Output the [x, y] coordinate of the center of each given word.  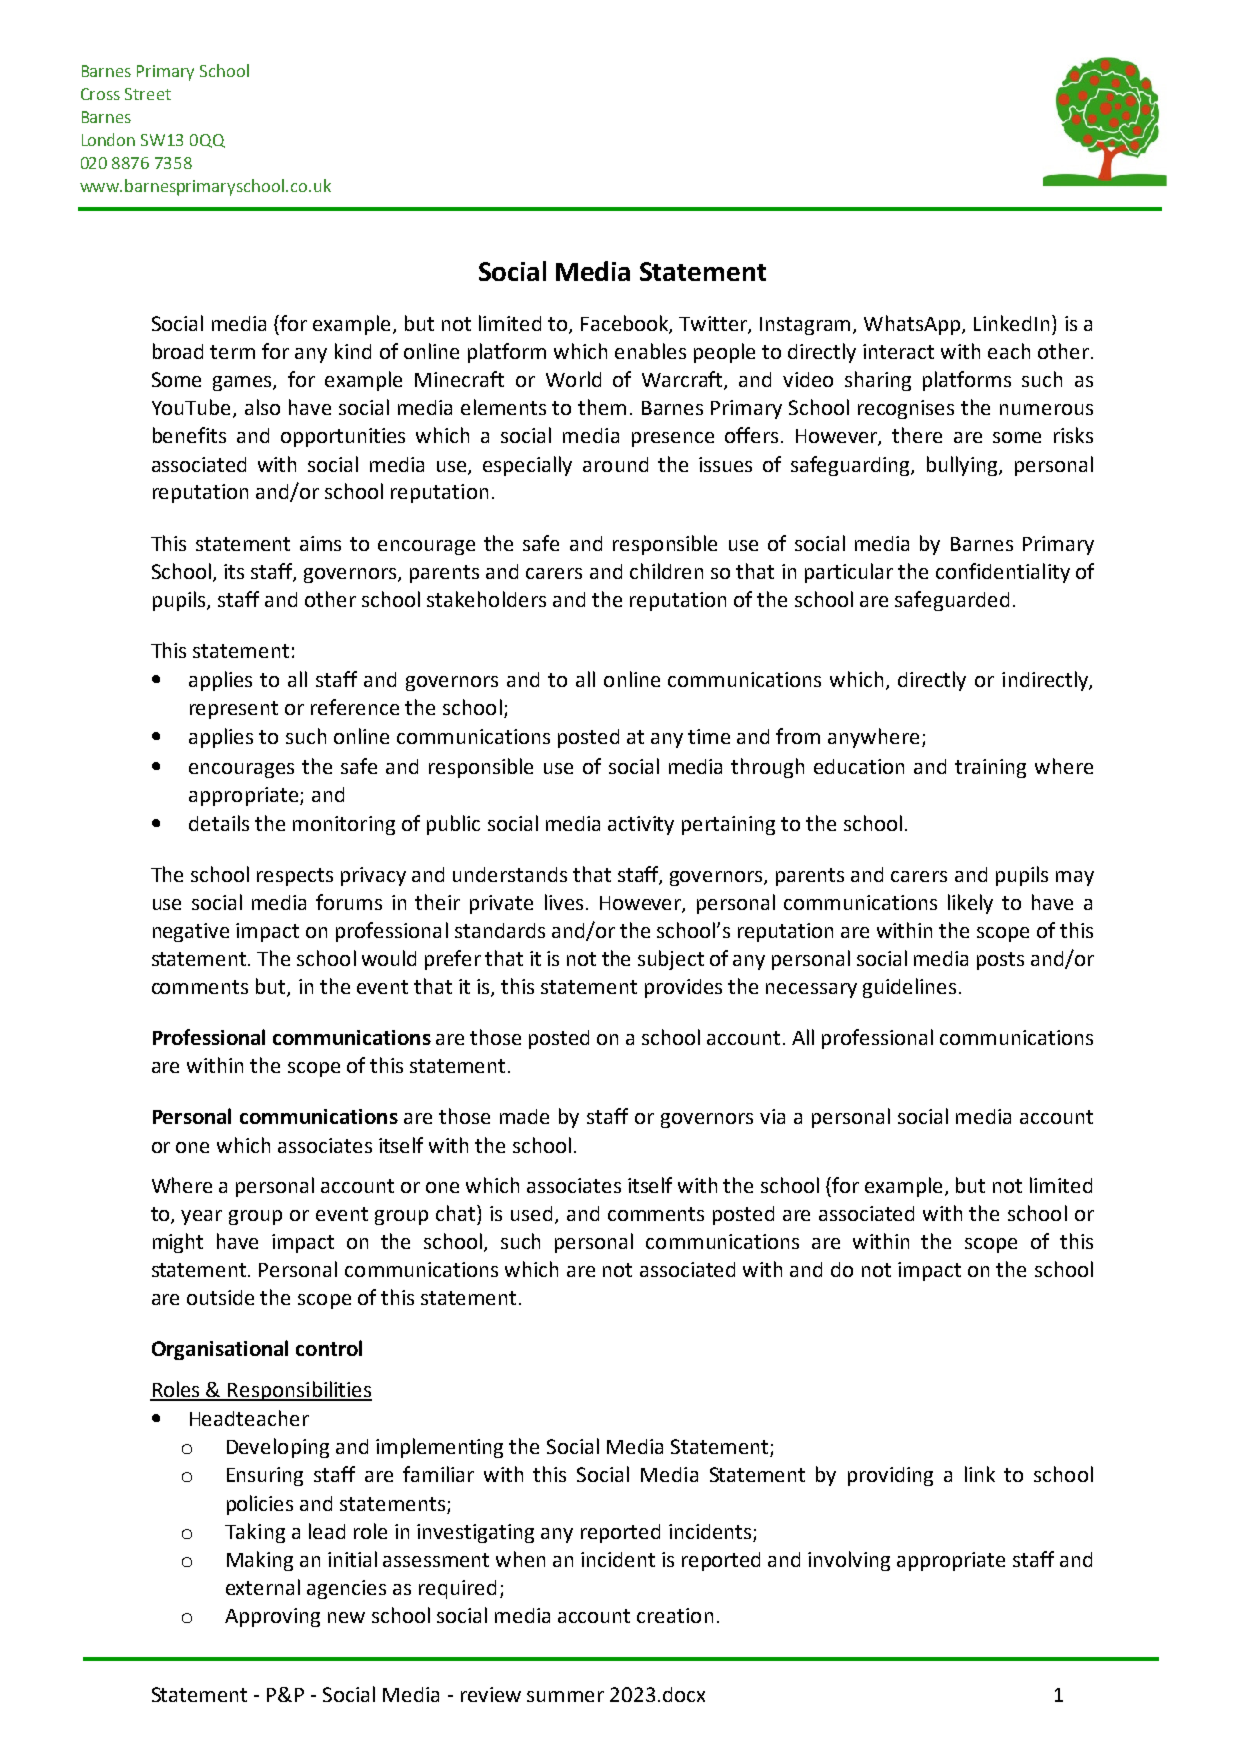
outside [220, 1297]
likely [970, 904]
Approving [272, 1617]
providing [890, 1476]
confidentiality [1003, 573]
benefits [189, 435]
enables [650, 351]
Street [148, 94]
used [531, 1213]
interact [898, 351]
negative [191, 932]
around [615, 464]
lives [564, 902]
